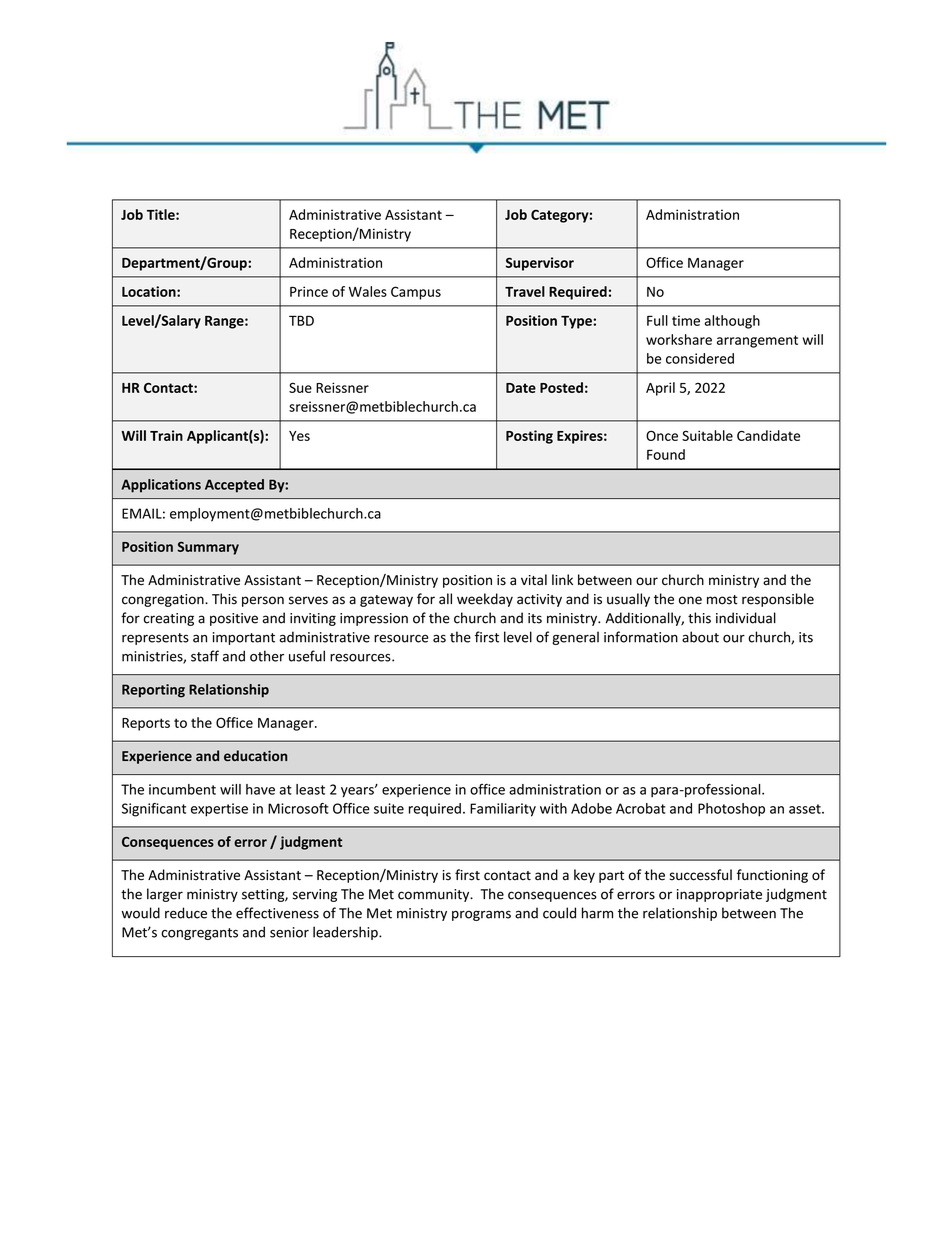 This screenshot has height=1233, width=952. Describe the element at coordinates (150, 291) in the screenshot. I see `Location` at that location.
